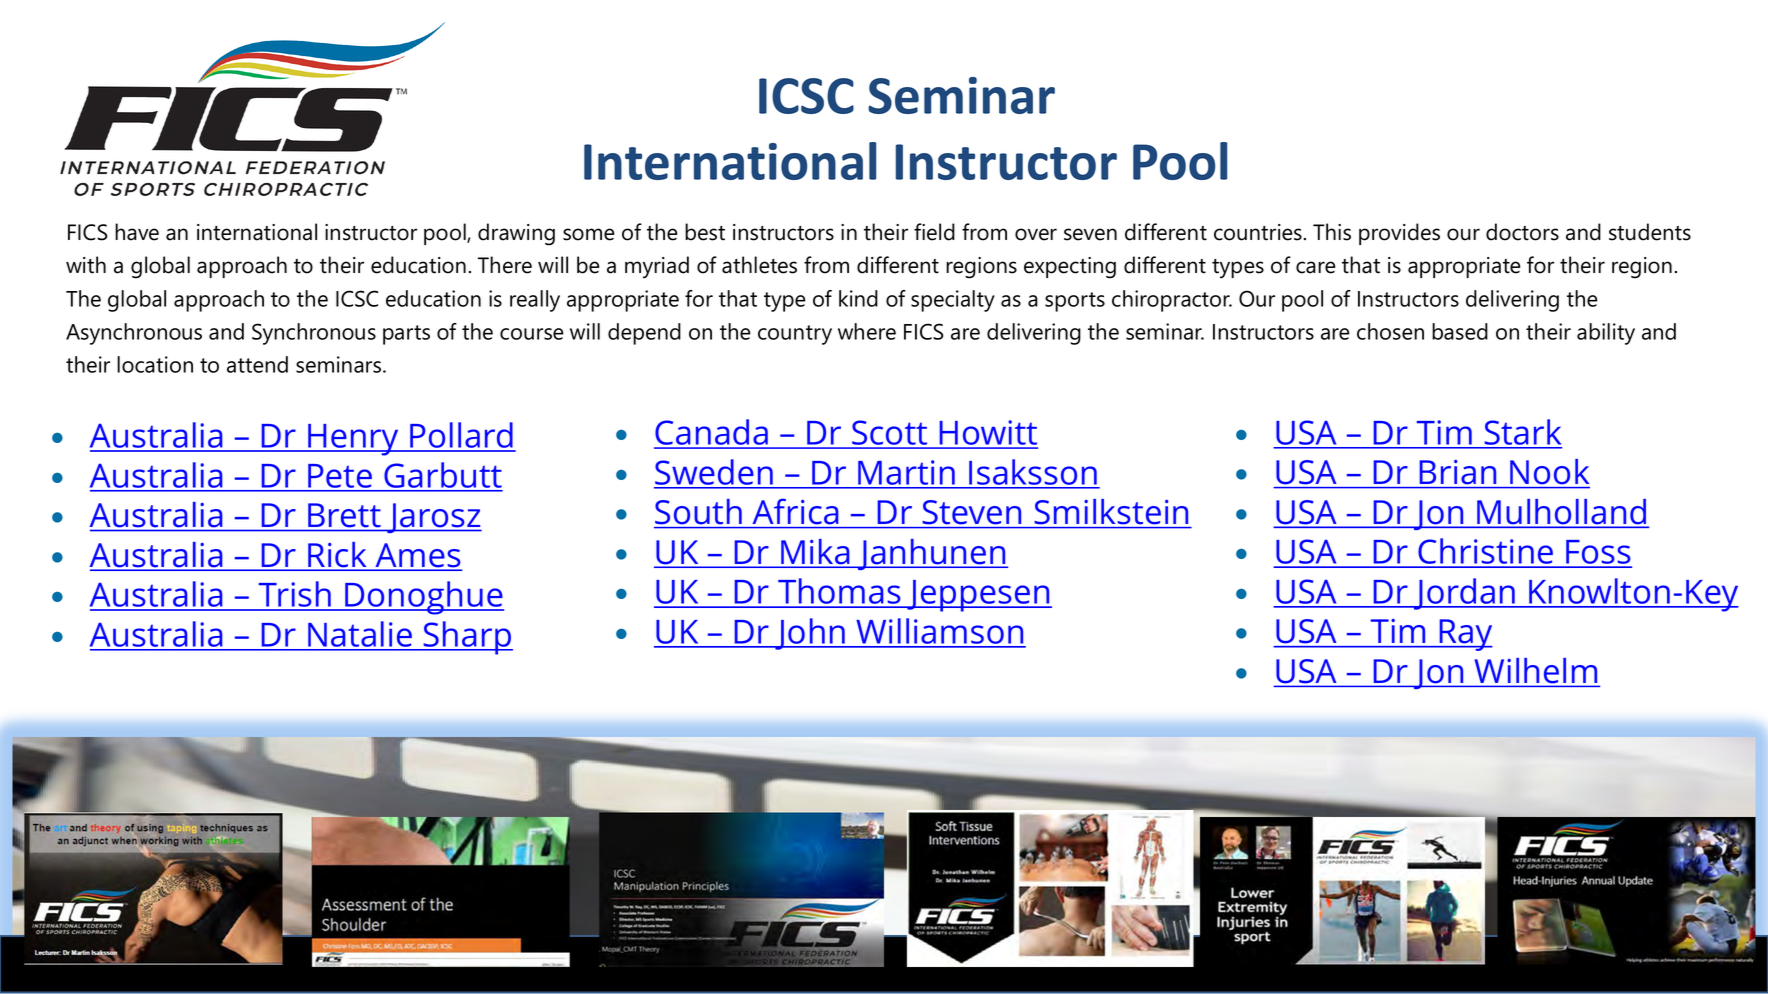 This image has width=1768, height=994. Describe the element at coordinates (1458, 472) in the image. I see `Brian` at that location.
